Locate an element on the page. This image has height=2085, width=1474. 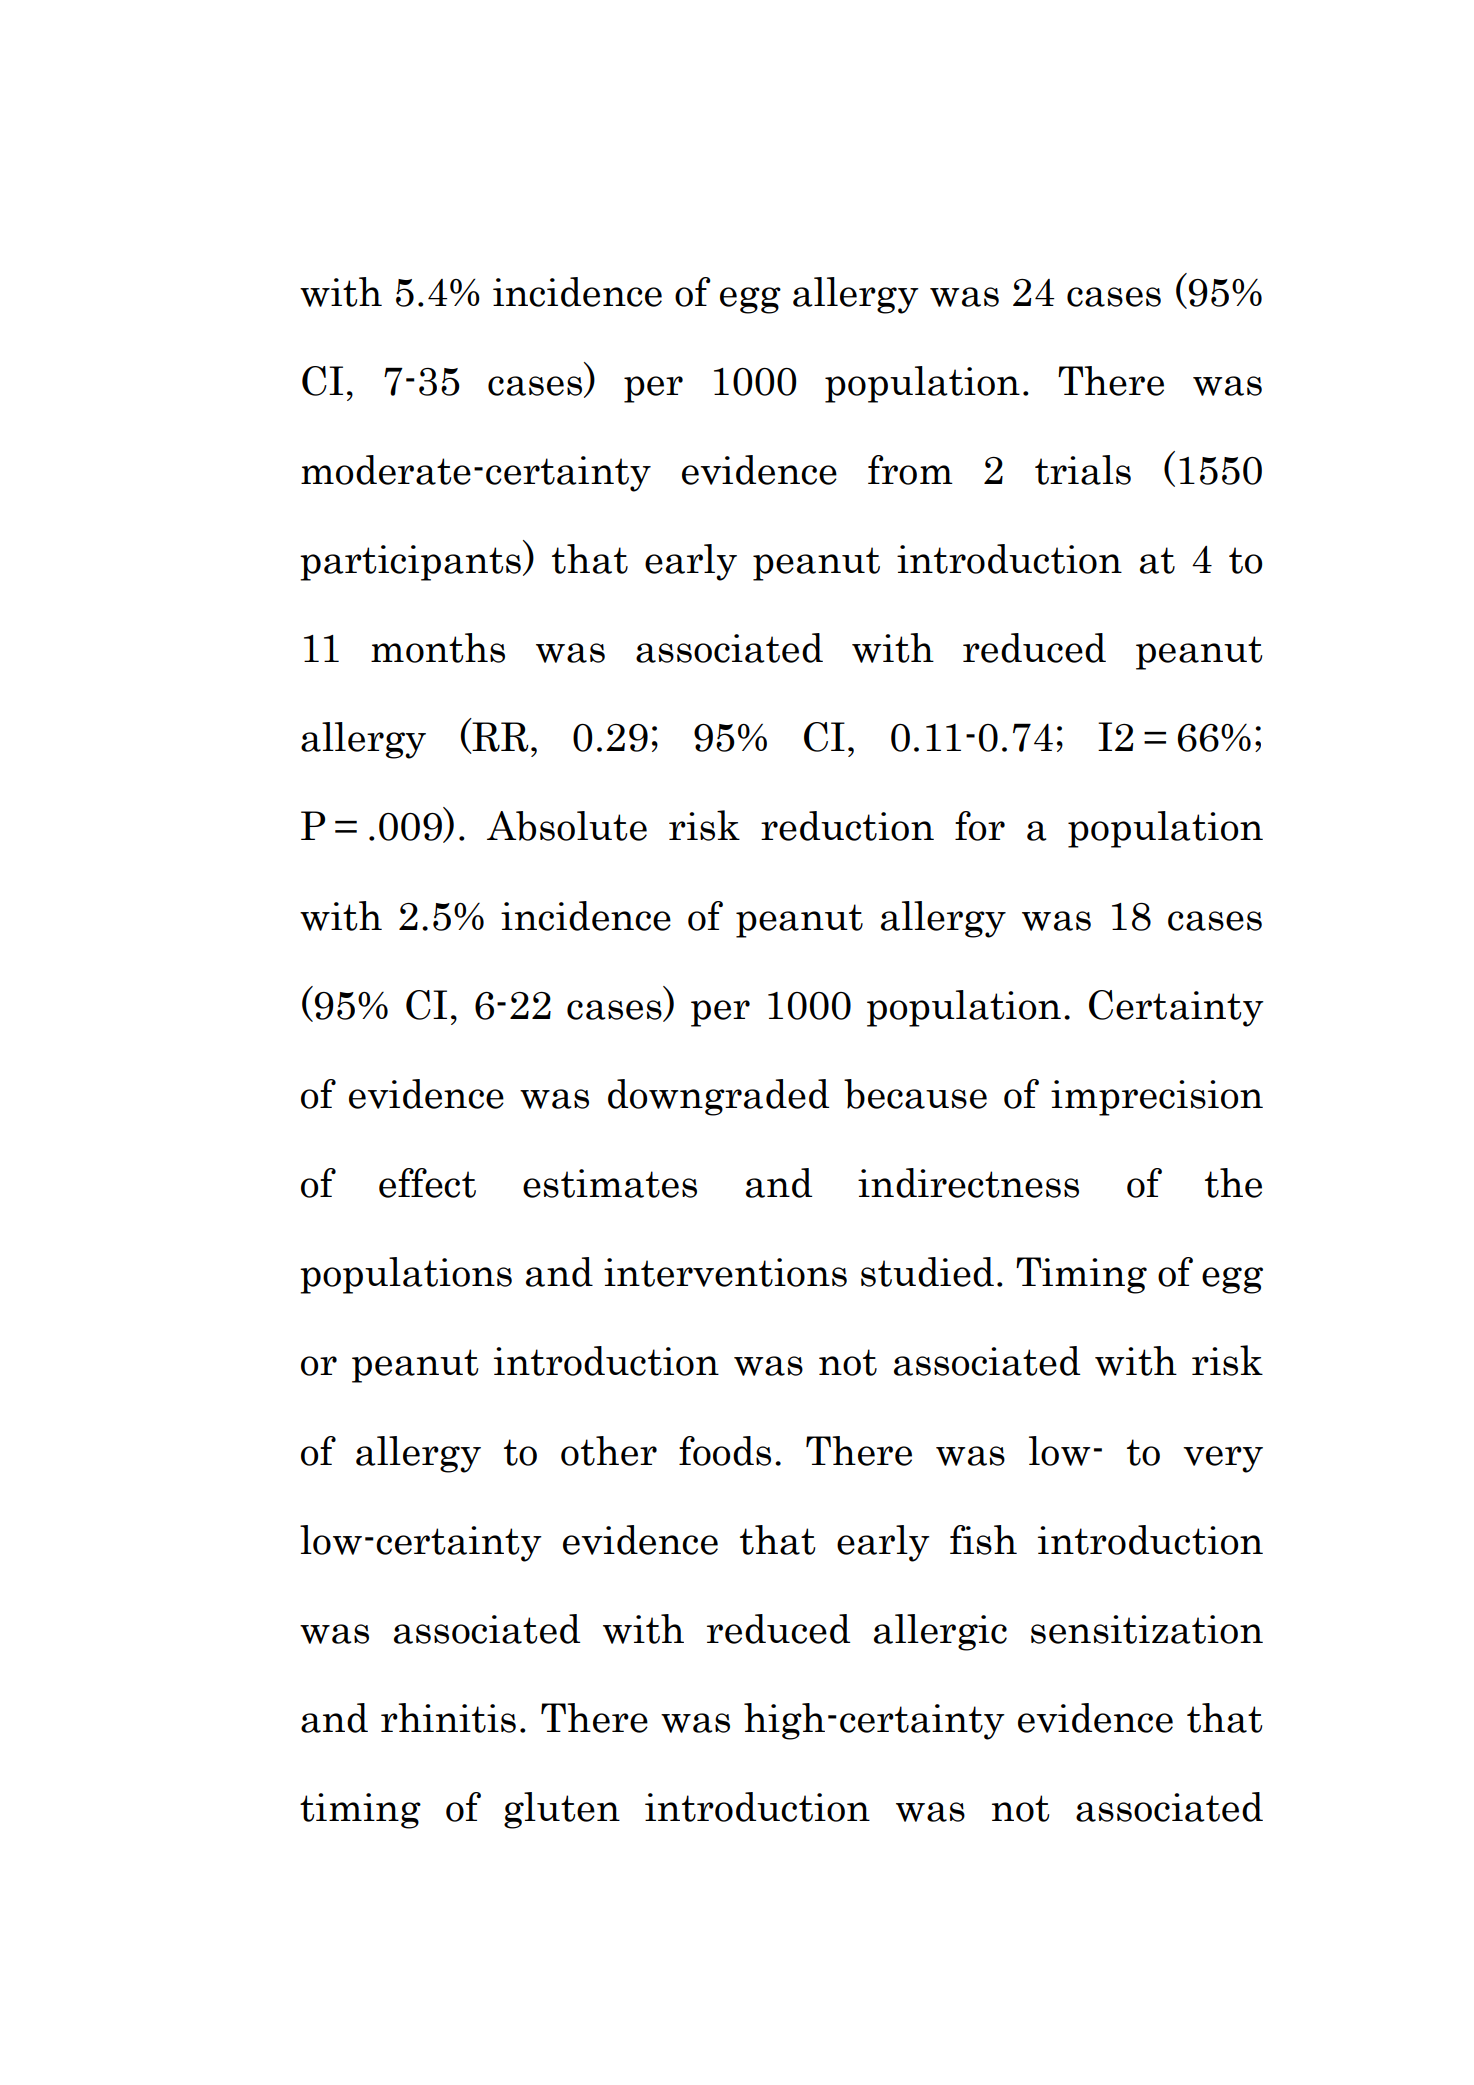
sensitization is located at coordinates (1147, 1629).
